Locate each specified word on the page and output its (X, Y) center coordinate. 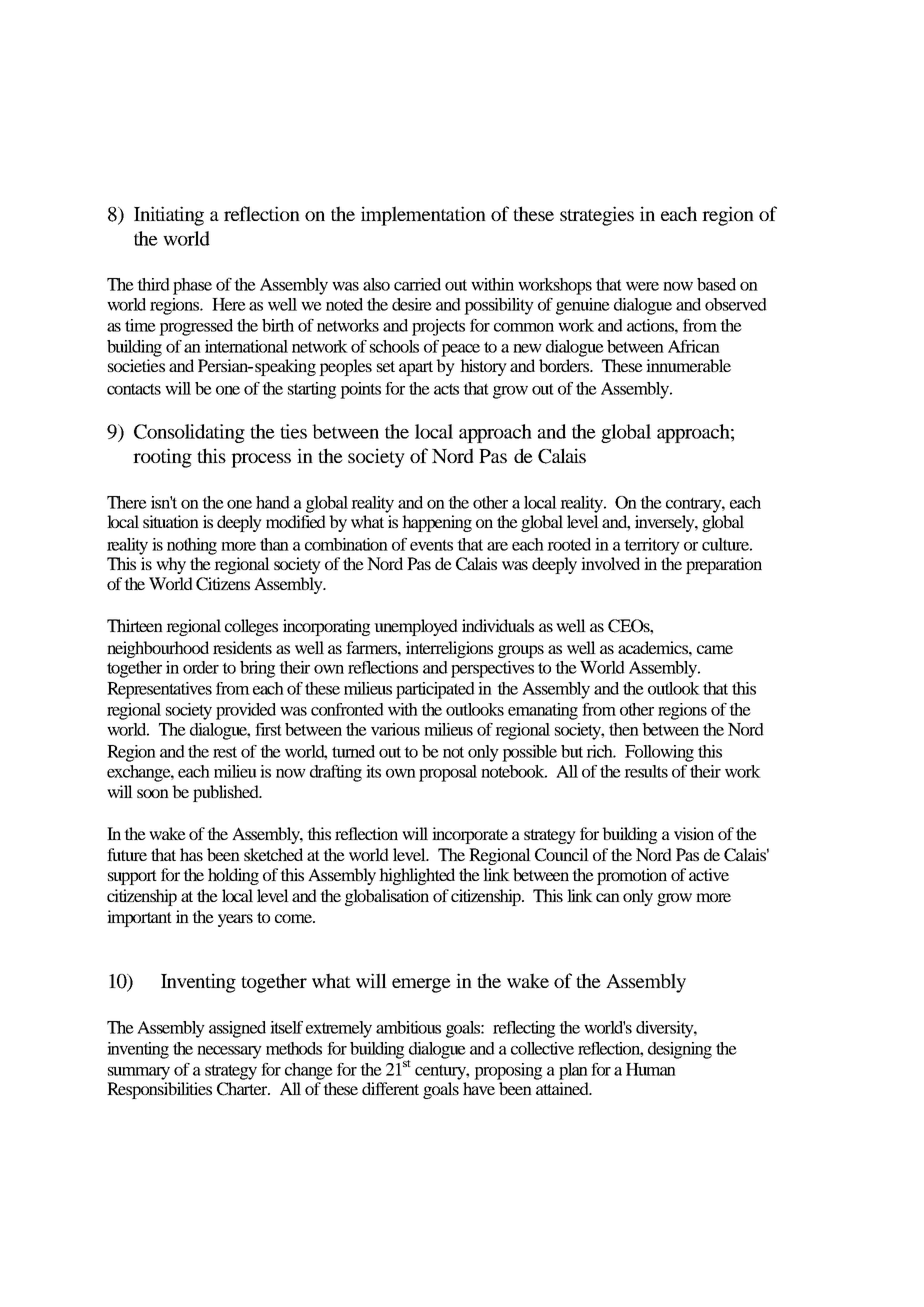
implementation (423, 216)
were (642, 286)
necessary (229, 1052)
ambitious (408, 1027)
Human (651, 1069)
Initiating (169, 216)
